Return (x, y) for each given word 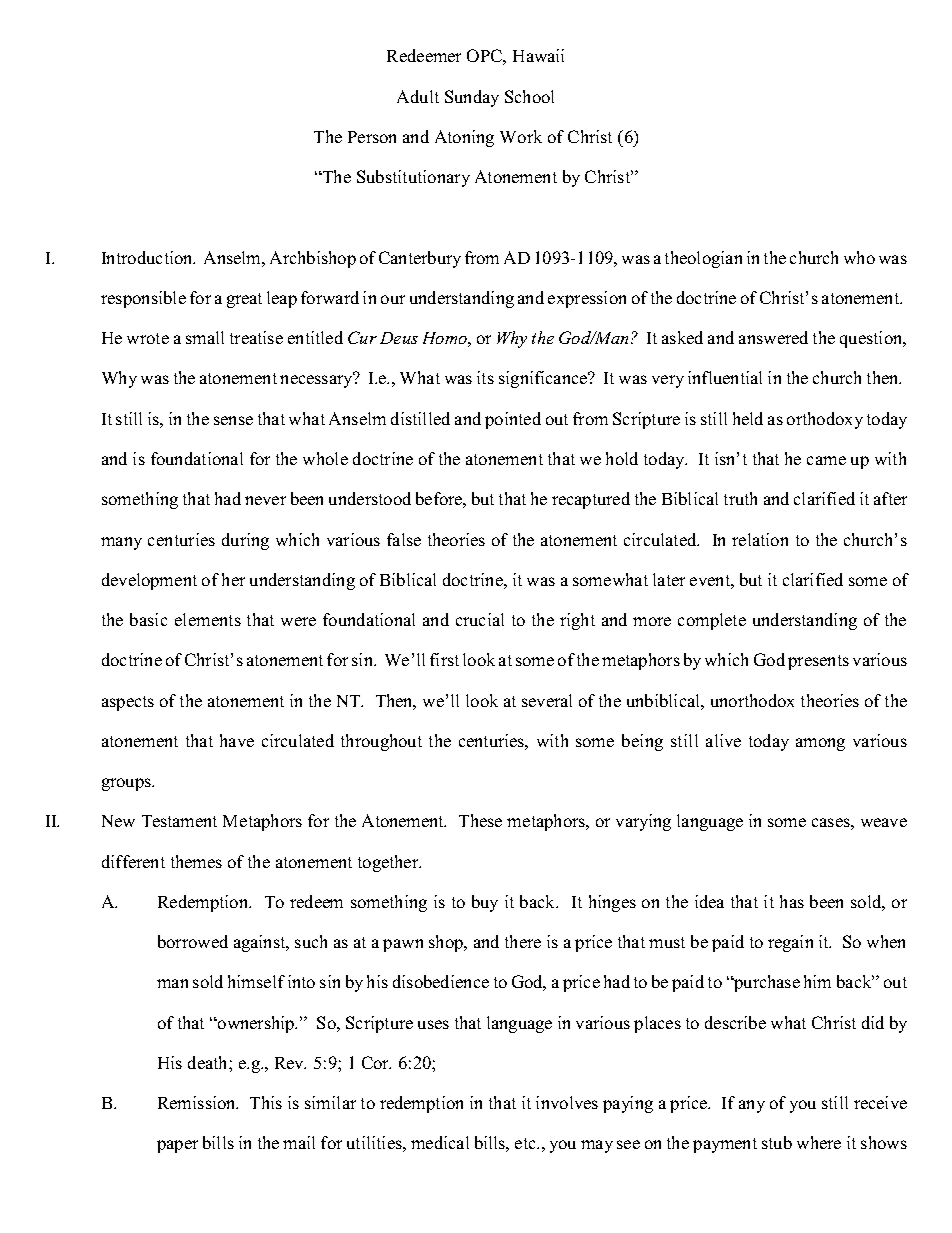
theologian (703, 259)
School (529, 96)
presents (818, 662)
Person (372, 137)
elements (208, 619)
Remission (198, 1102)
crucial (480, 619)
